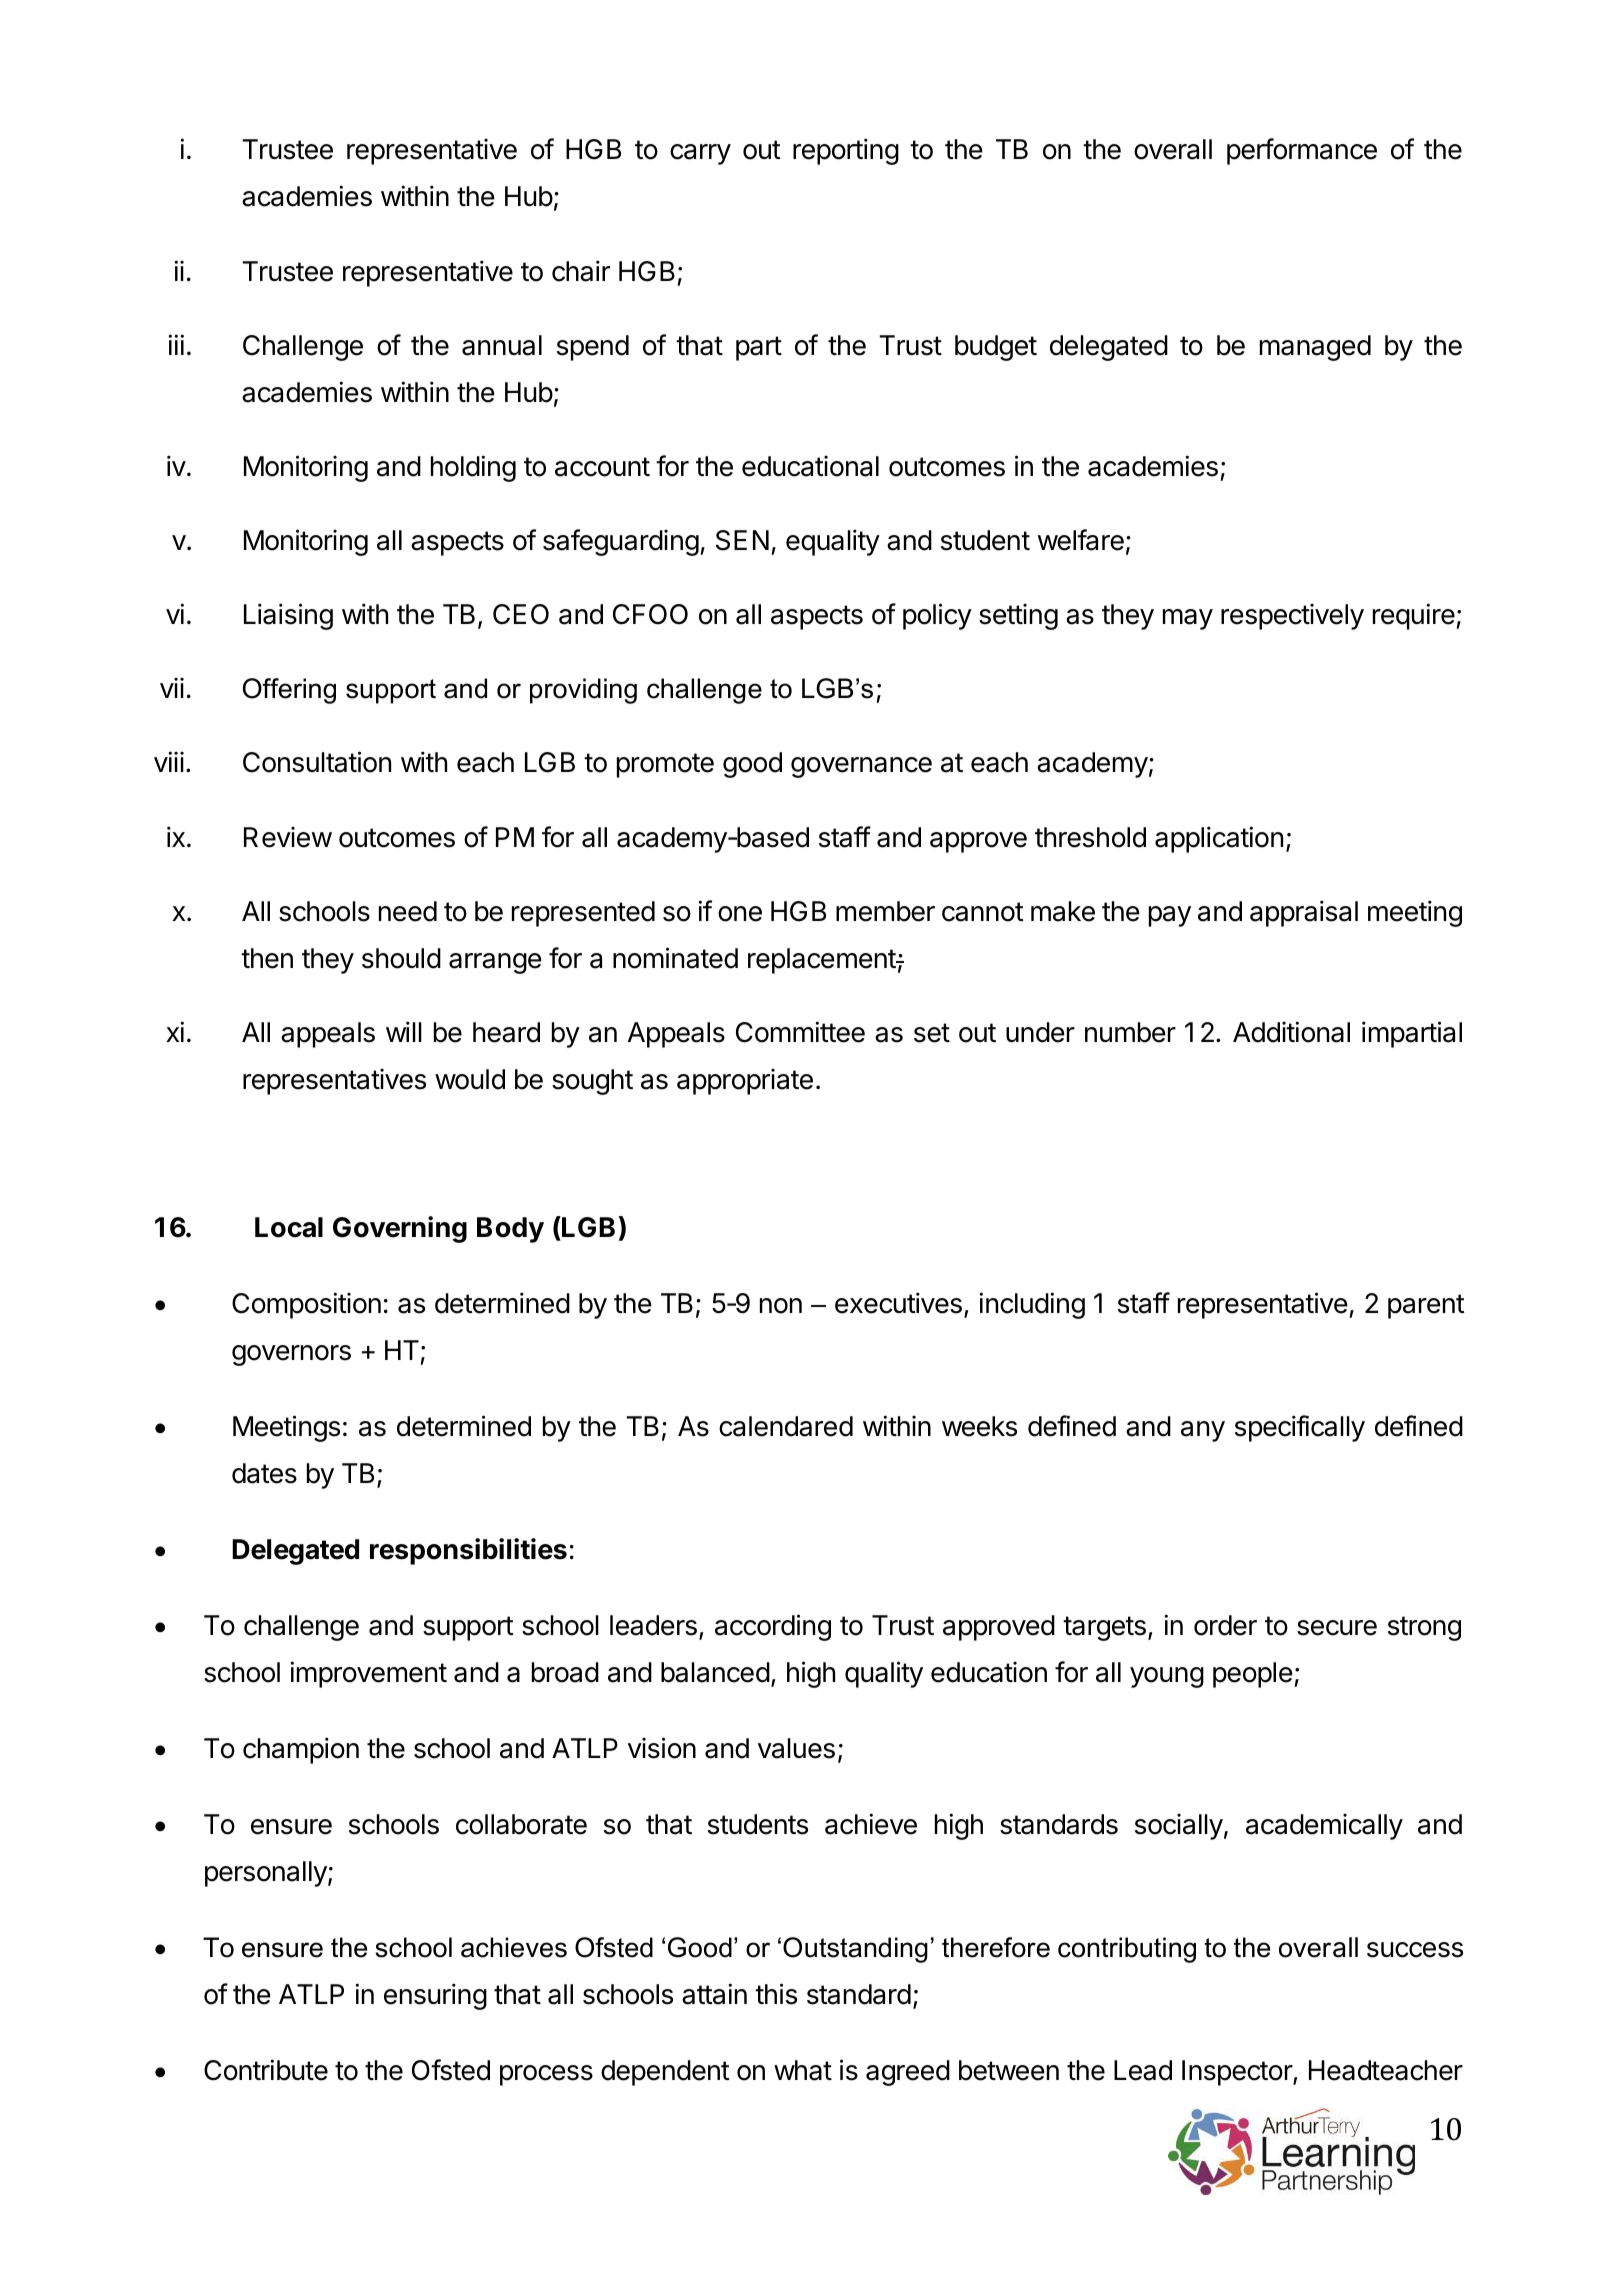 The height and width of the screenshot is (2291, 1618). Describe the element at coordinates (404, 1031) in the screenshot. I see `will` at that location.
